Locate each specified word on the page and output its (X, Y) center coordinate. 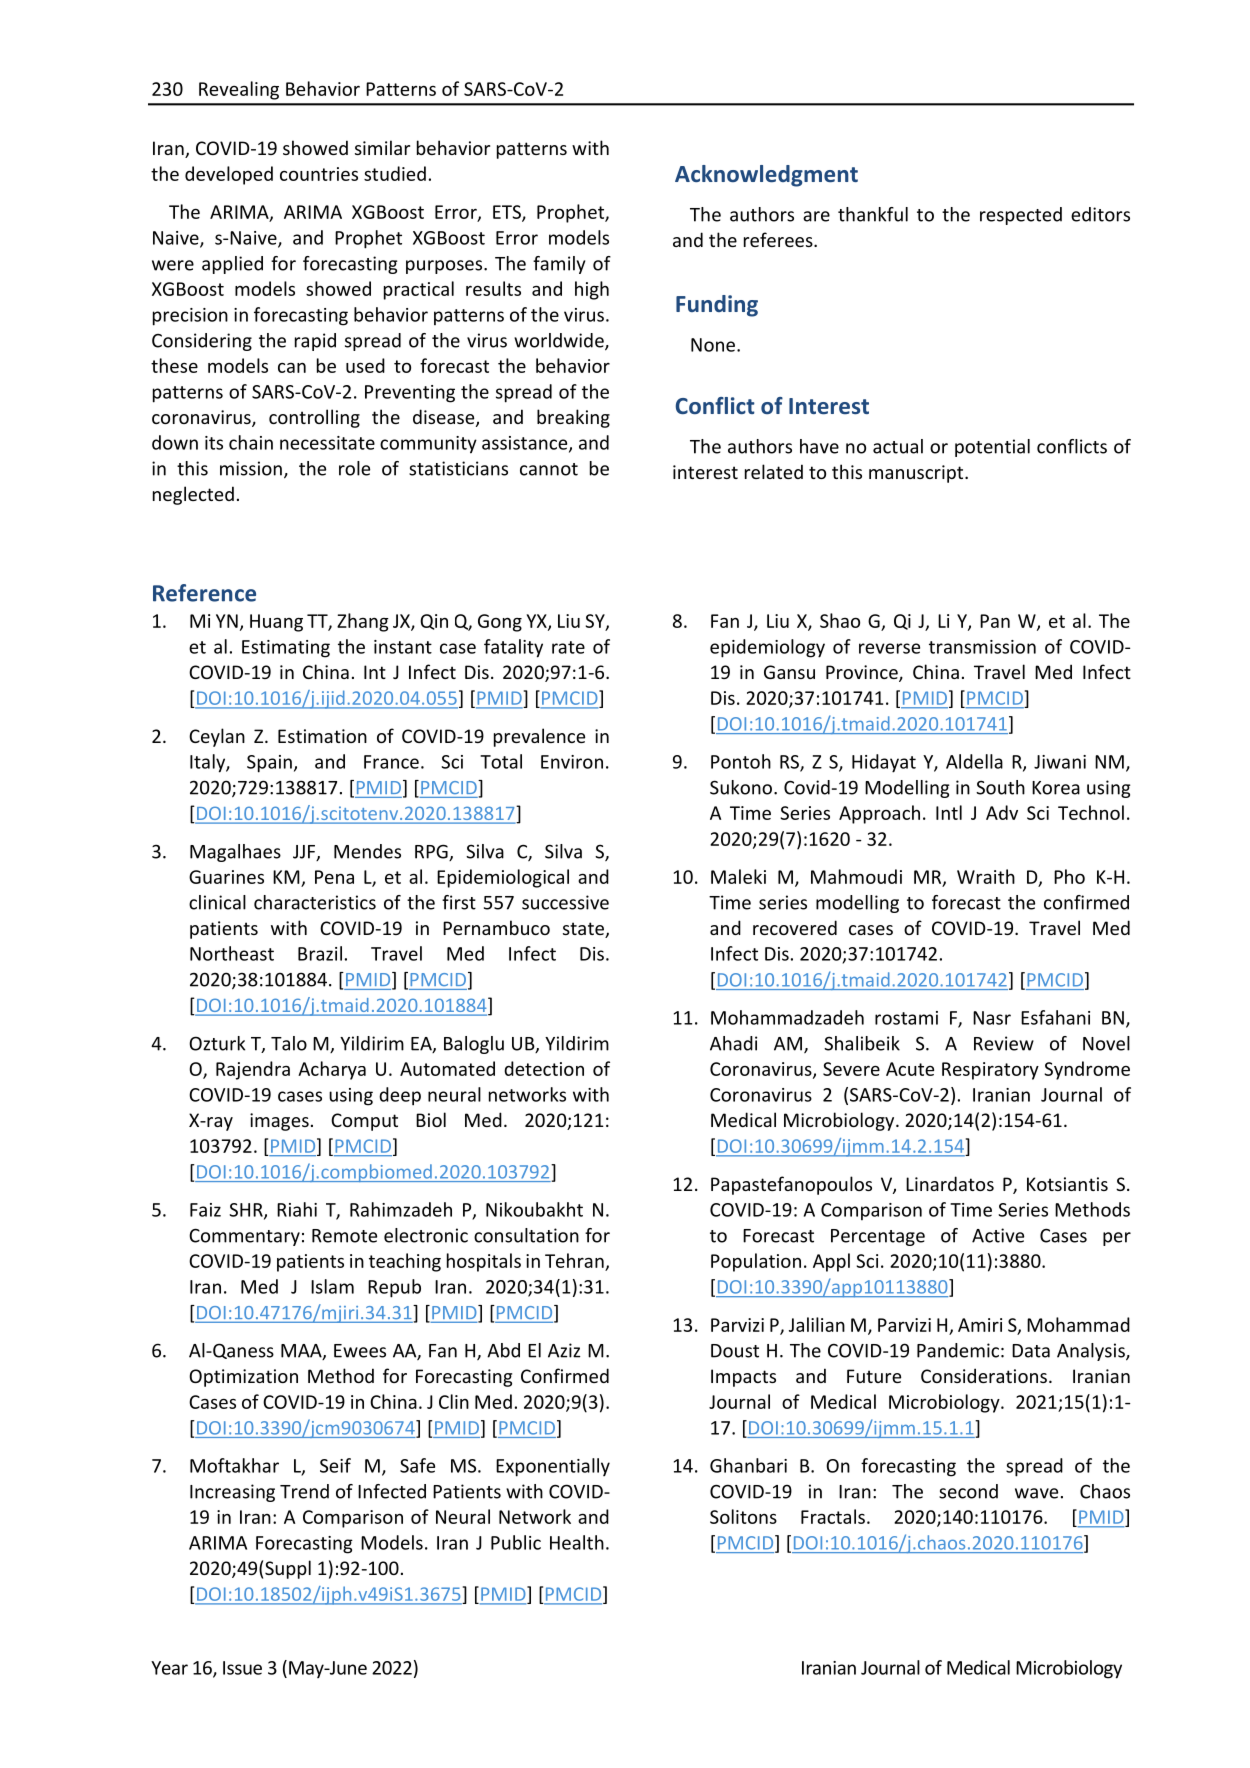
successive (565, 902)
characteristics (315, 902)
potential (992, 448)
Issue (242, 1668)
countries (319, 174)
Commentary (244, 1237)
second (968, 1491)
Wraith (986, 876)
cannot (549, 469)
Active (998, 1235)
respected (1021, 216)
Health (577, 1542)
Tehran (574, 1260)
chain (251, 442)
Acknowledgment (766, 176)
